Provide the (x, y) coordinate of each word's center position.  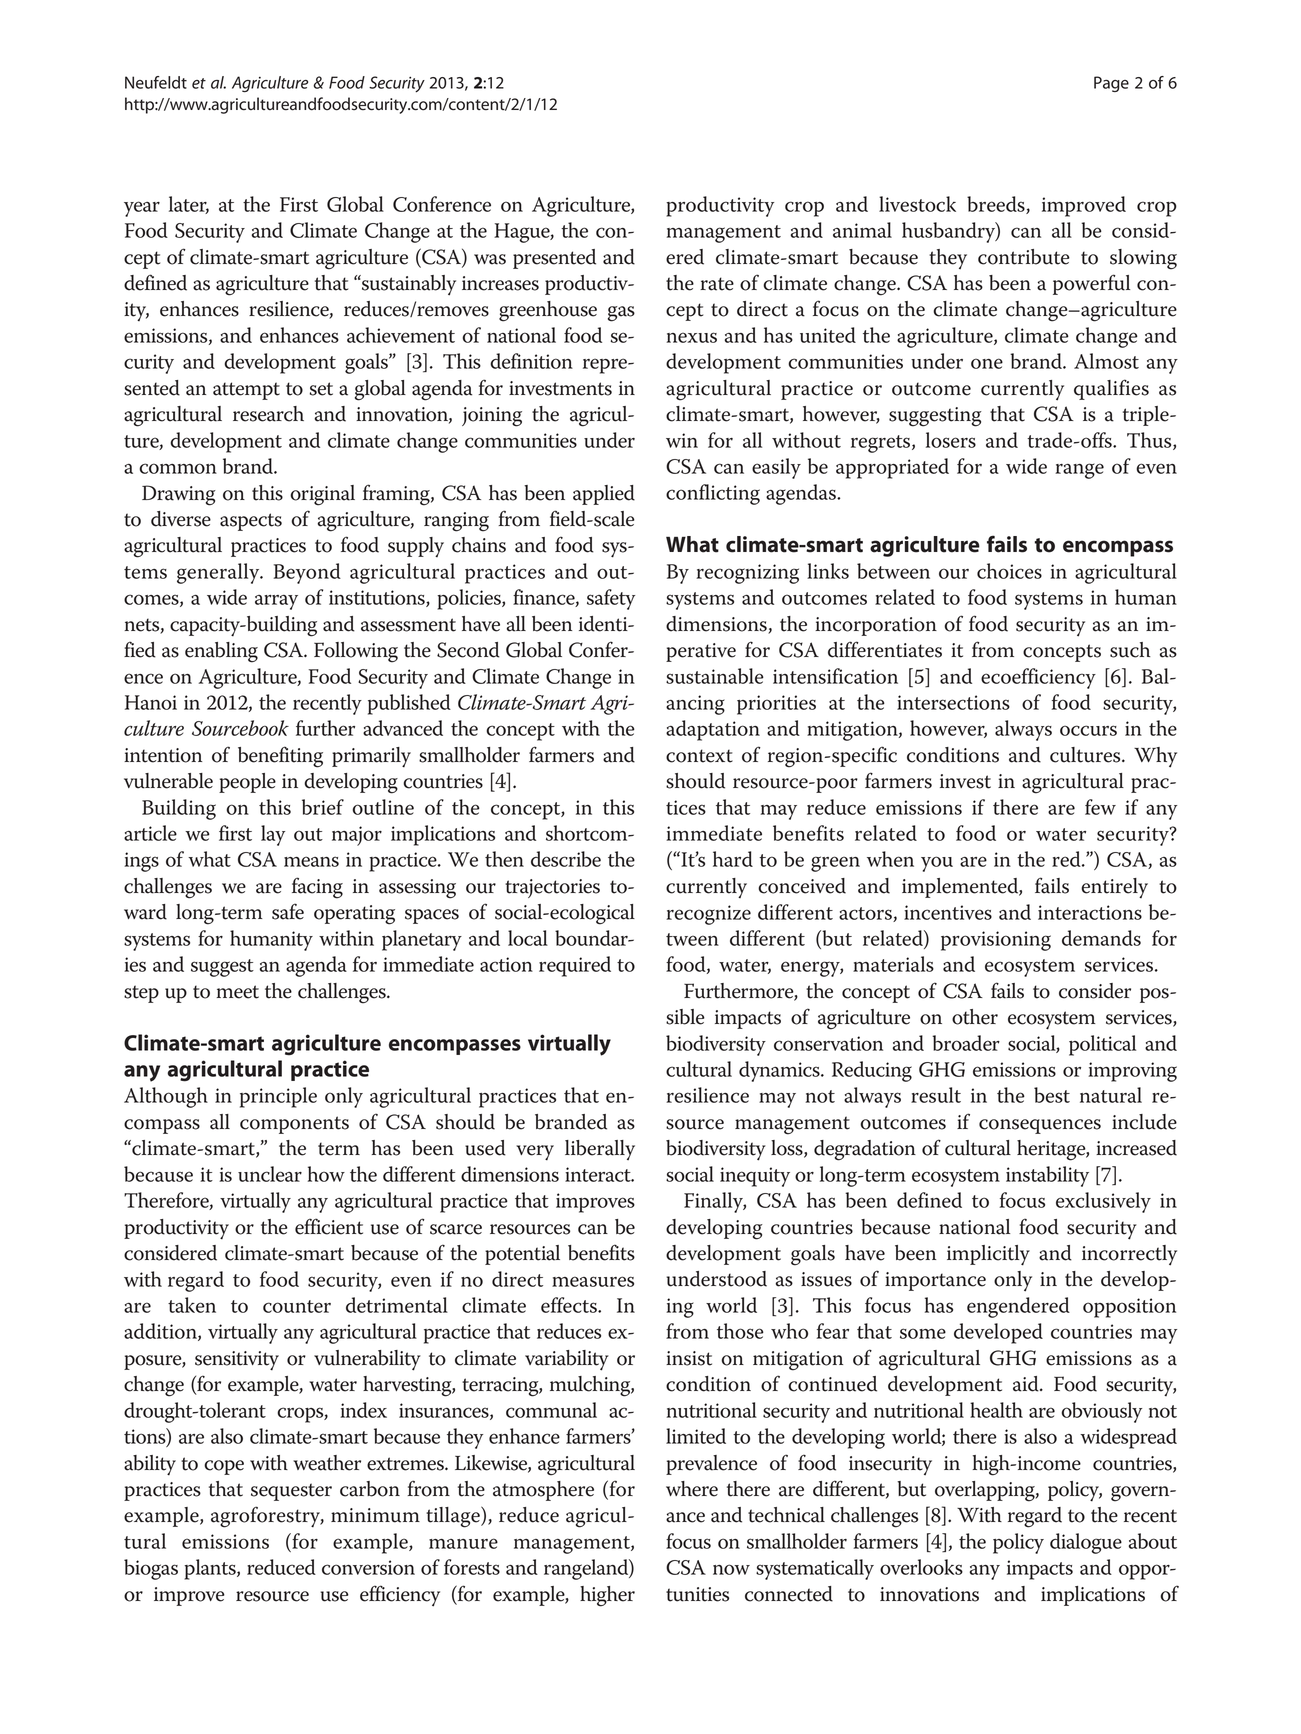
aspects (251, 522)
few (1100, 807)
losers (951, 440)
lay (273, 835)
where (692, 1489)
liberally (600, 1150)
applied (604, 495)
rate (717, 284)
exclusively (1103, 1202)
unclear (270, 1174)
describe (566, 859)
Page (1111, 84)
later (189, 205)
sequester (291, 1492)
